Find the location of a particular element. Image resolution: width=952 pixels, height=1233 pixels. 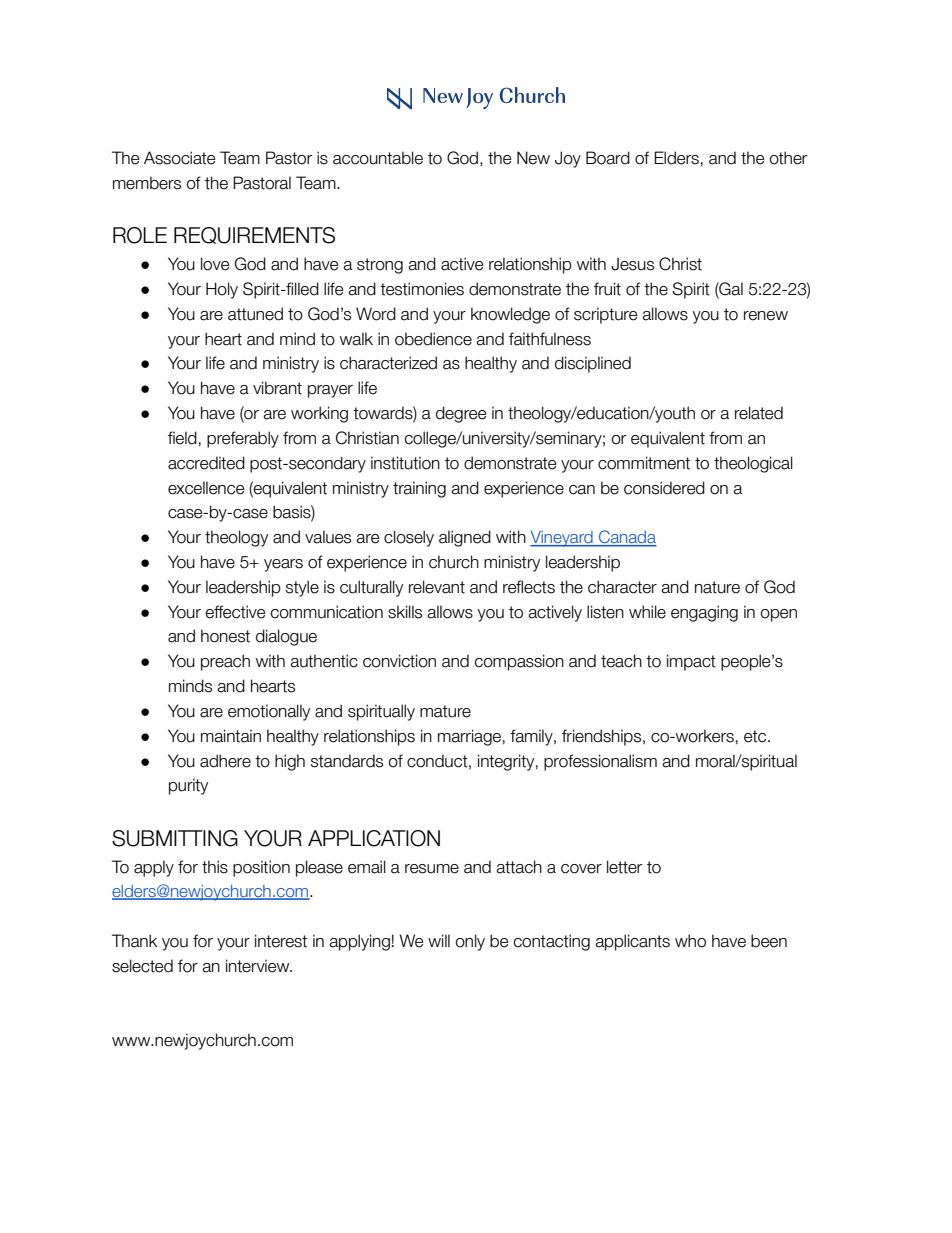

other is located at coordinates (788, 158).
